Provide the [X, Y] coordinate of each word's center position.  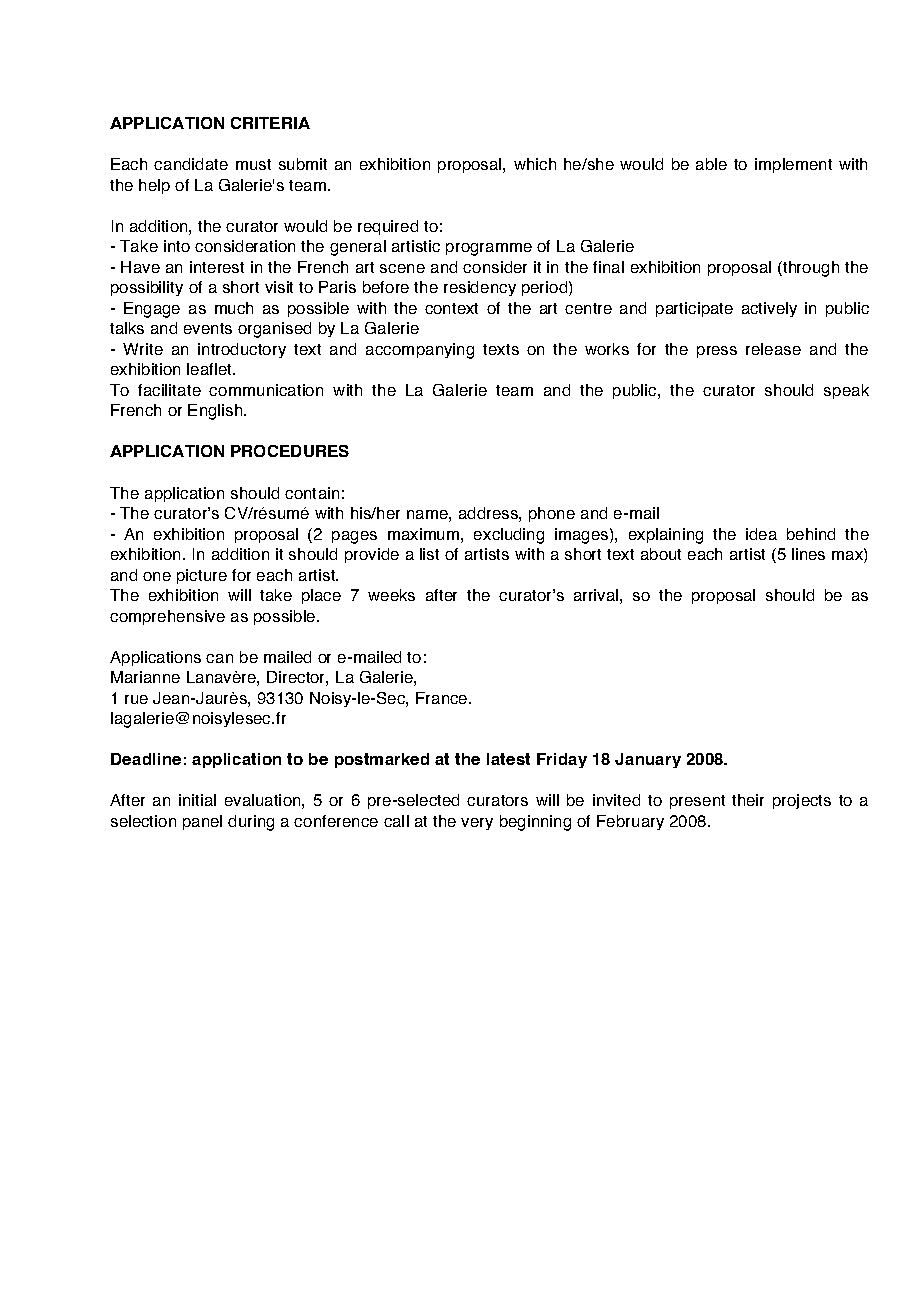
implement [793, 165]
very [477, 824]
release [773, 349]
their [748, 800]
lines [808, 554]
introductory [242, 350]
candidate [191, 164]
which [535, 164]
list [429, 554]
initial [197, 800]
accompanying [420, 351]
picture [202, 576]
